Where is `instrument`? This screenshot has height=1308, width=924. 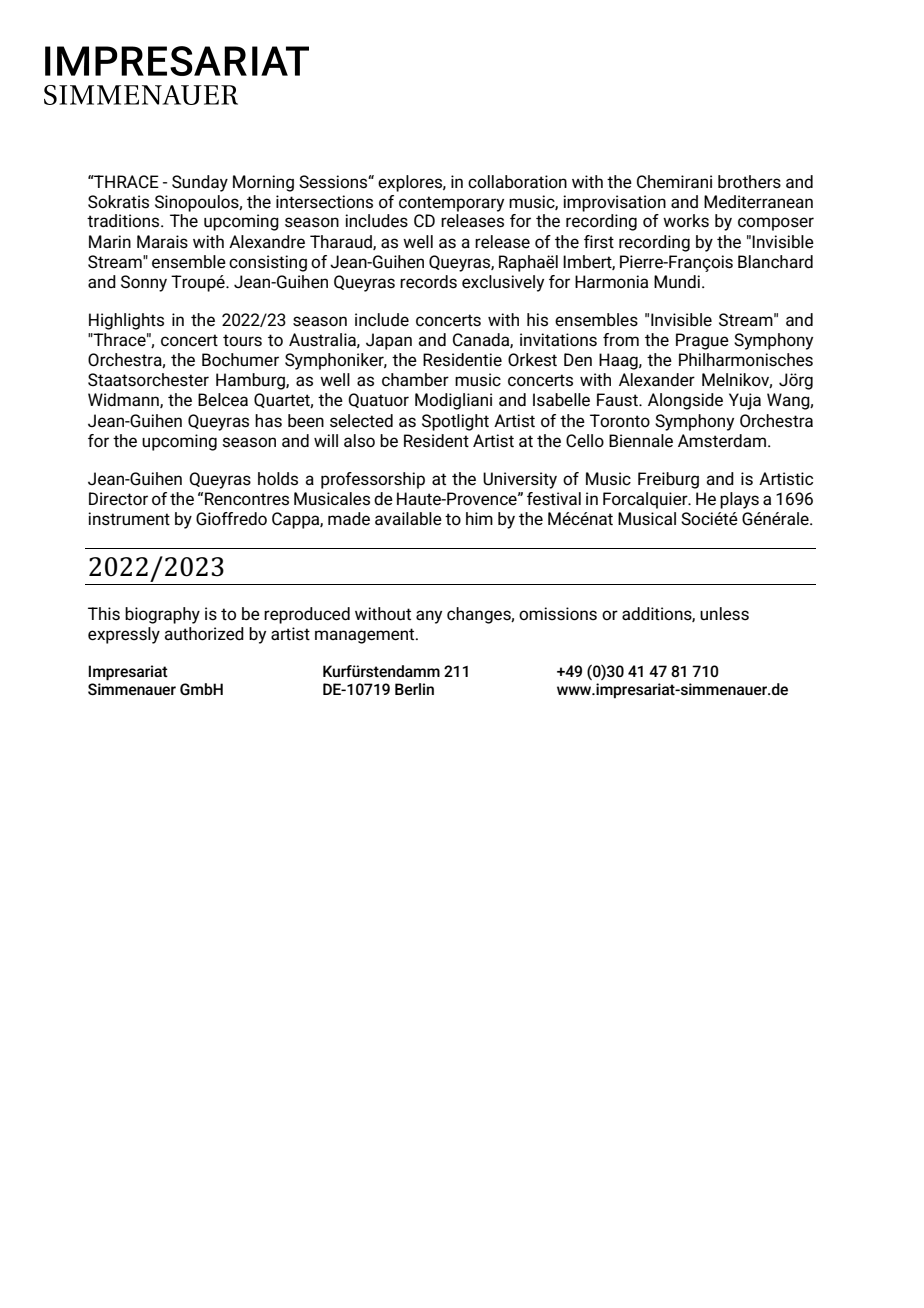 instrument is located at coordinates (129, 519).
